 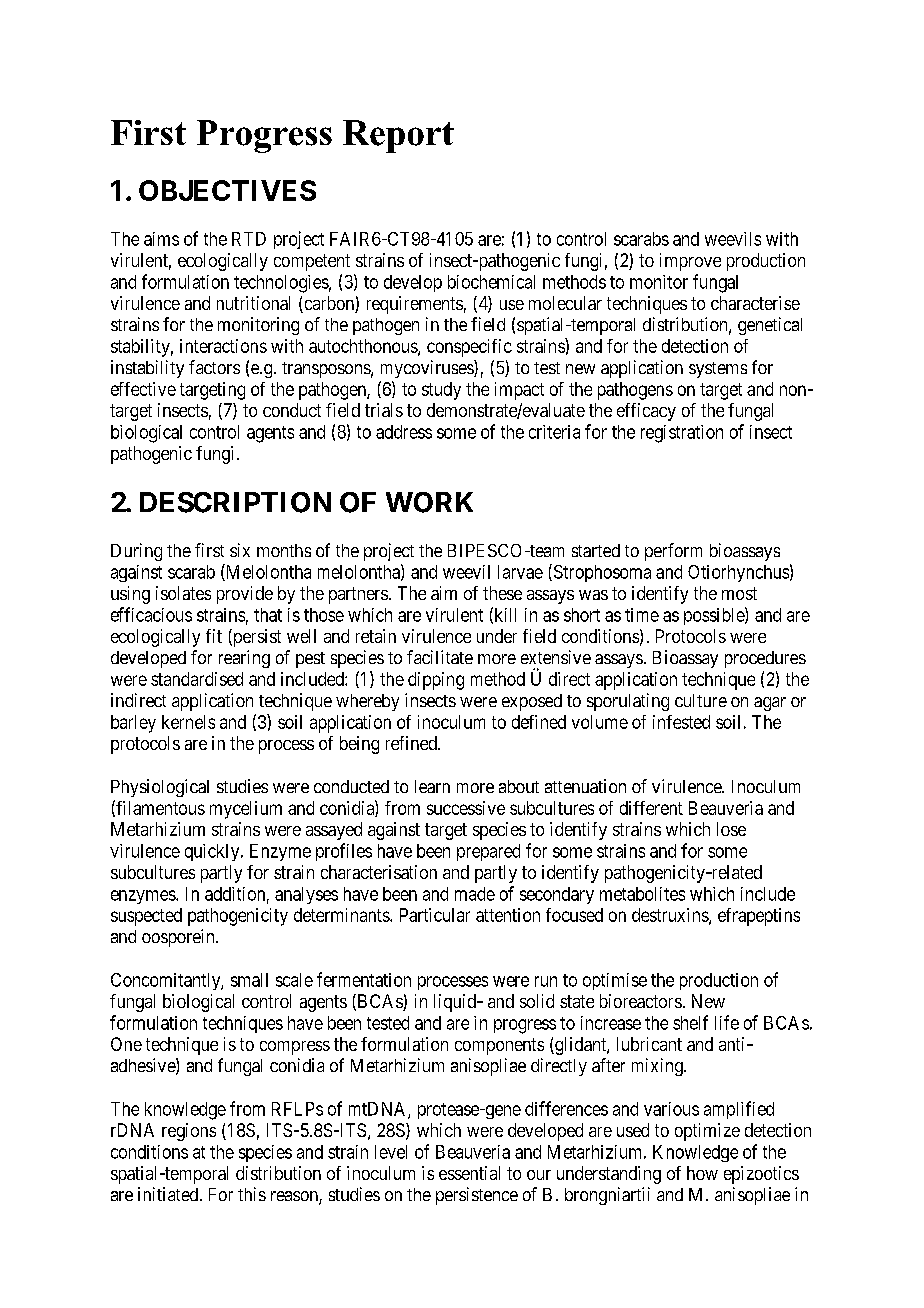 What do you see at coordinates (435, 915) in the document?
I see `Particular` at bounding box center [435, 915].
